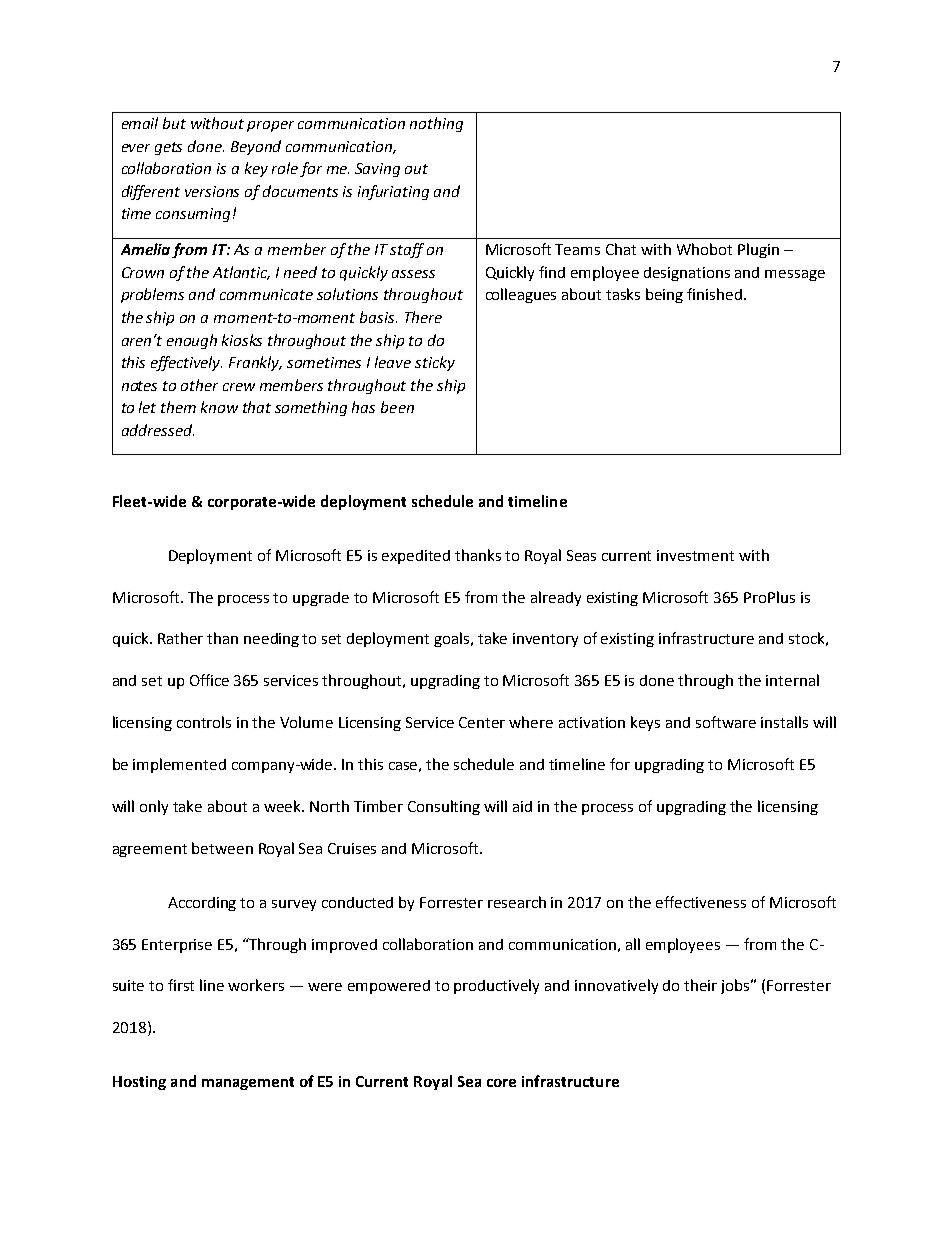 This screenshot has height=1233, width=952. What do you see at coordinates (453, 639) in the screenshot?
I see `goals` at bounding box center [453, 639].
